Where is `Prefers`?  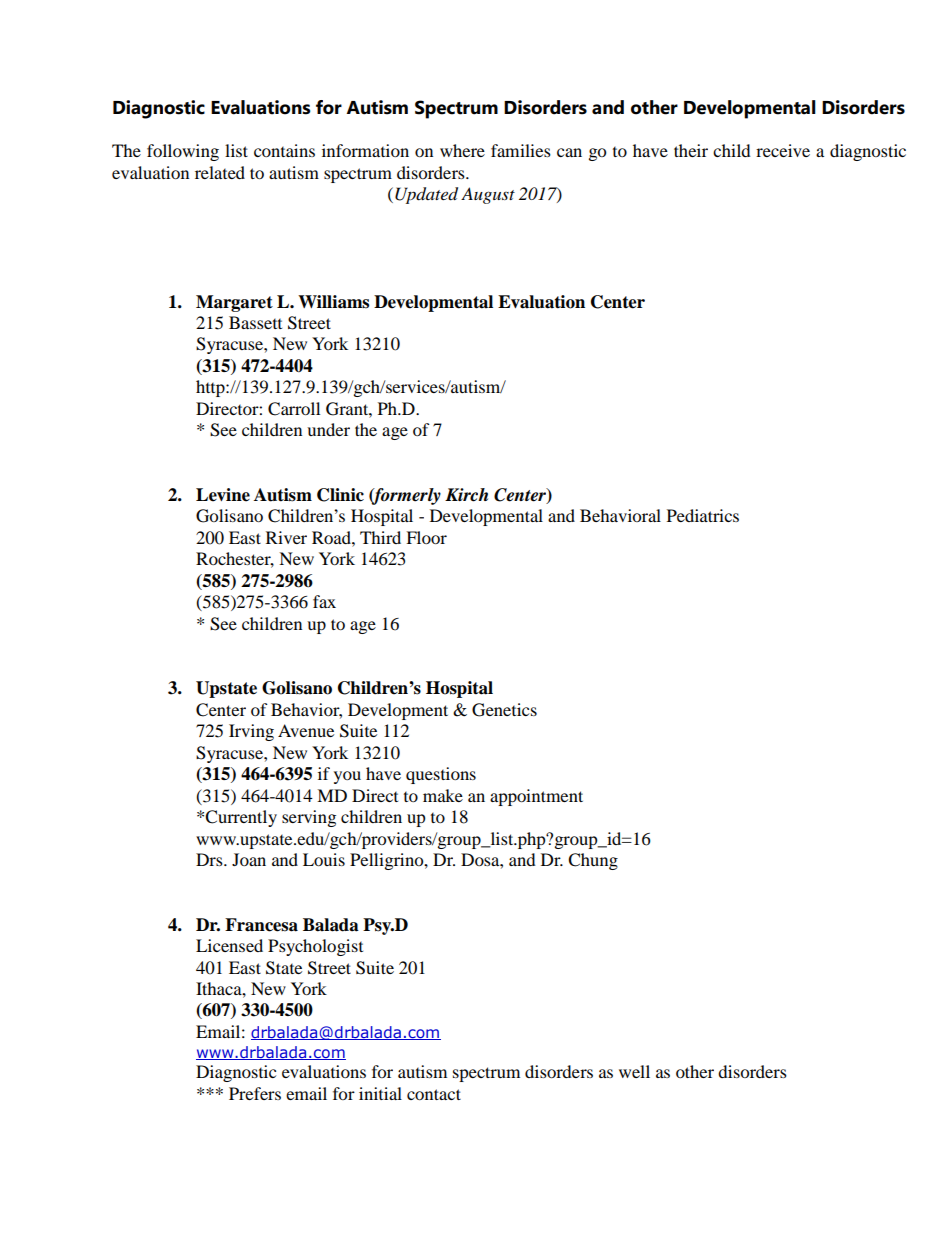 Prefers is located at coordinates (255, 1093).
